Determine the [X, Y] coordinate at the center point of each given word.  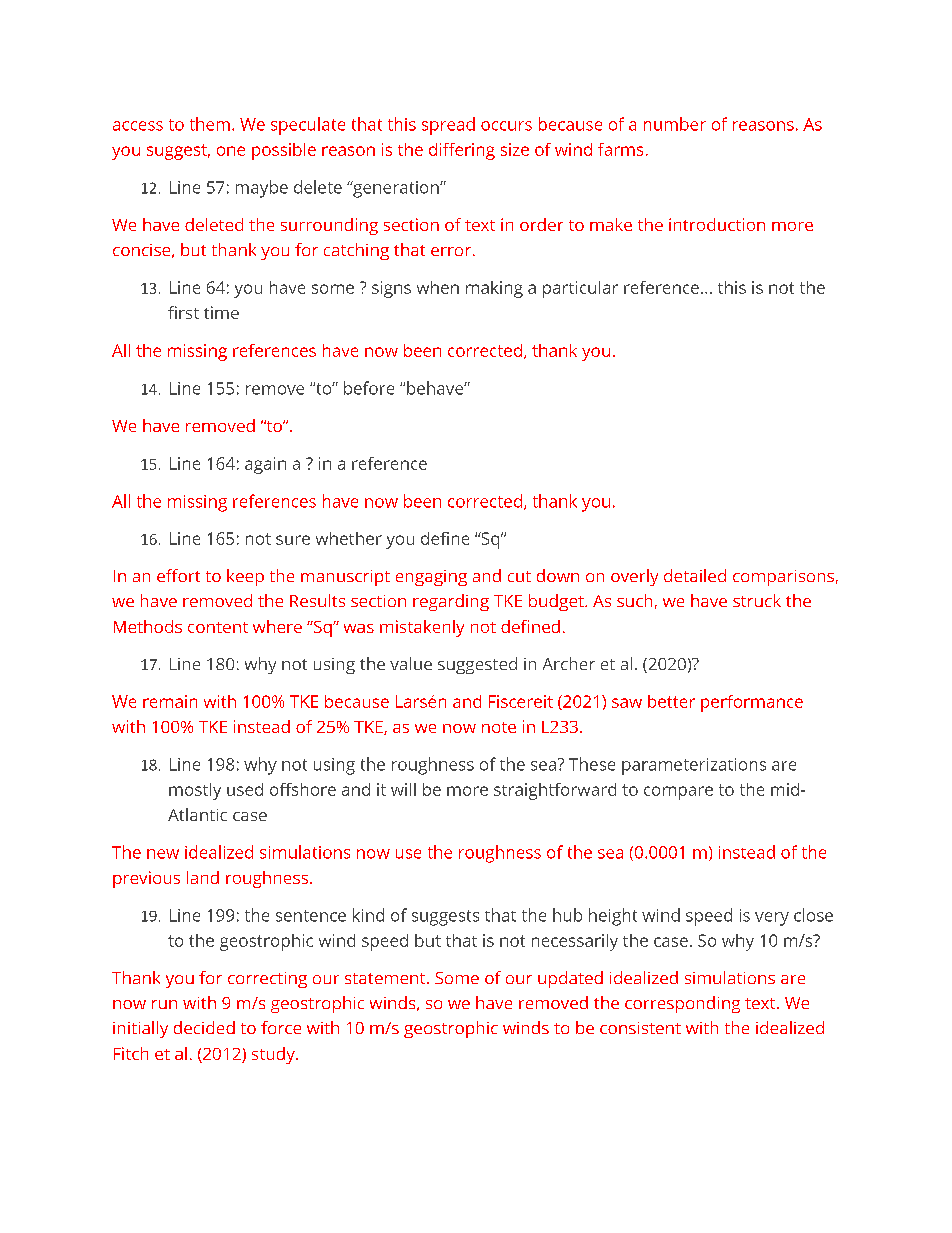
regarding [451, 602]
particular [580, 289]
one [231, 151]
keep [245, 577]
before [369, 388]
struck [757, 600]
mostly [195, 791]
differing [462, 151]
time [221, 312]
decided [204, 1027]
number [675, 124]
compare [678, 793]
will [403, 789]
